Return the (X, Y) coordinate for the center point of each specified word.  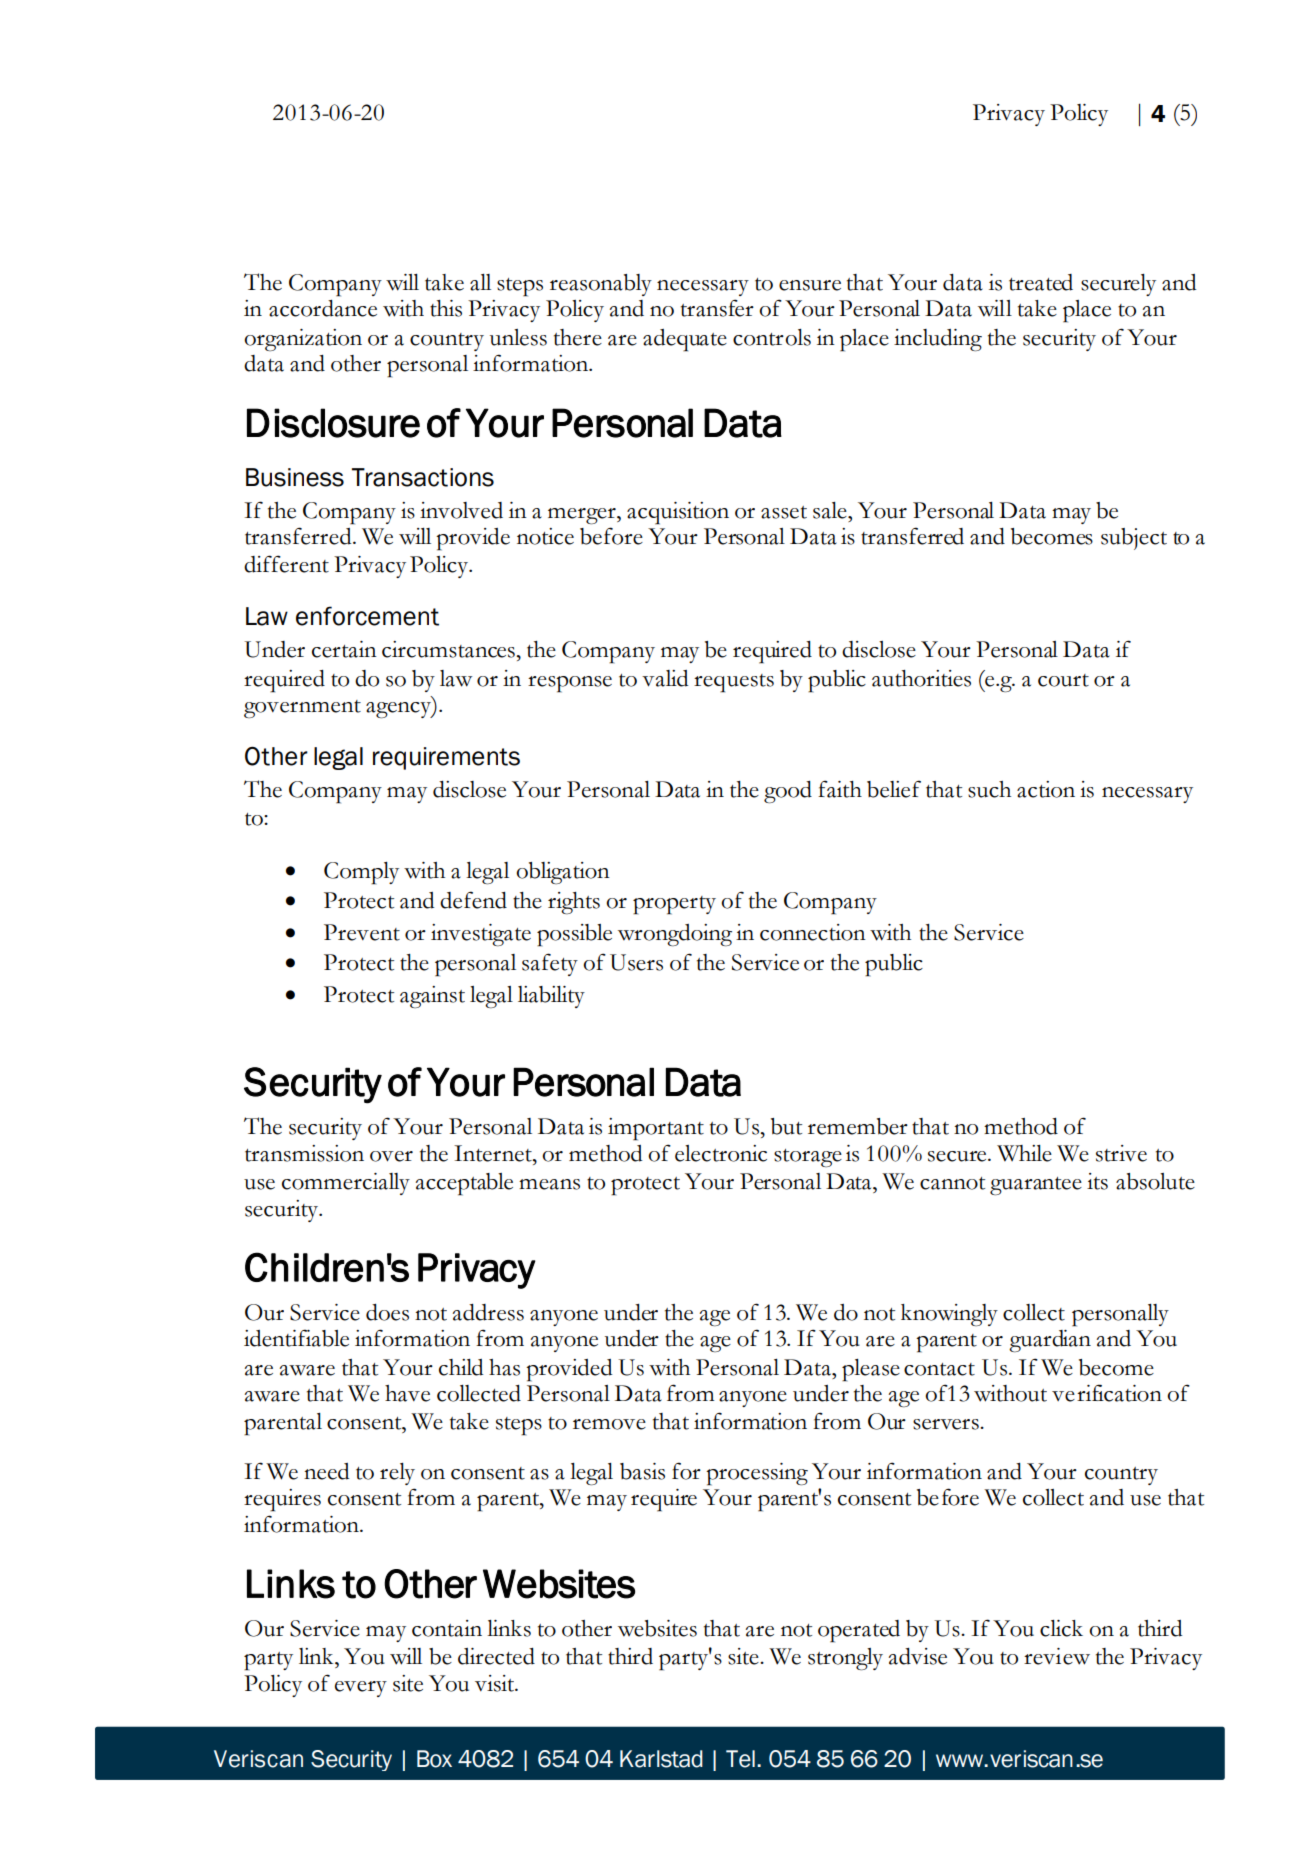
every (361, 1689)
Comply (361, 873)
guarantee (1036, 1186)
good (788, 792)
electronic (721, 1153)
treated (1041, 282)
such (989, 789)
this (446, 308)
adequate (685, 340)
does (387, 1312)
